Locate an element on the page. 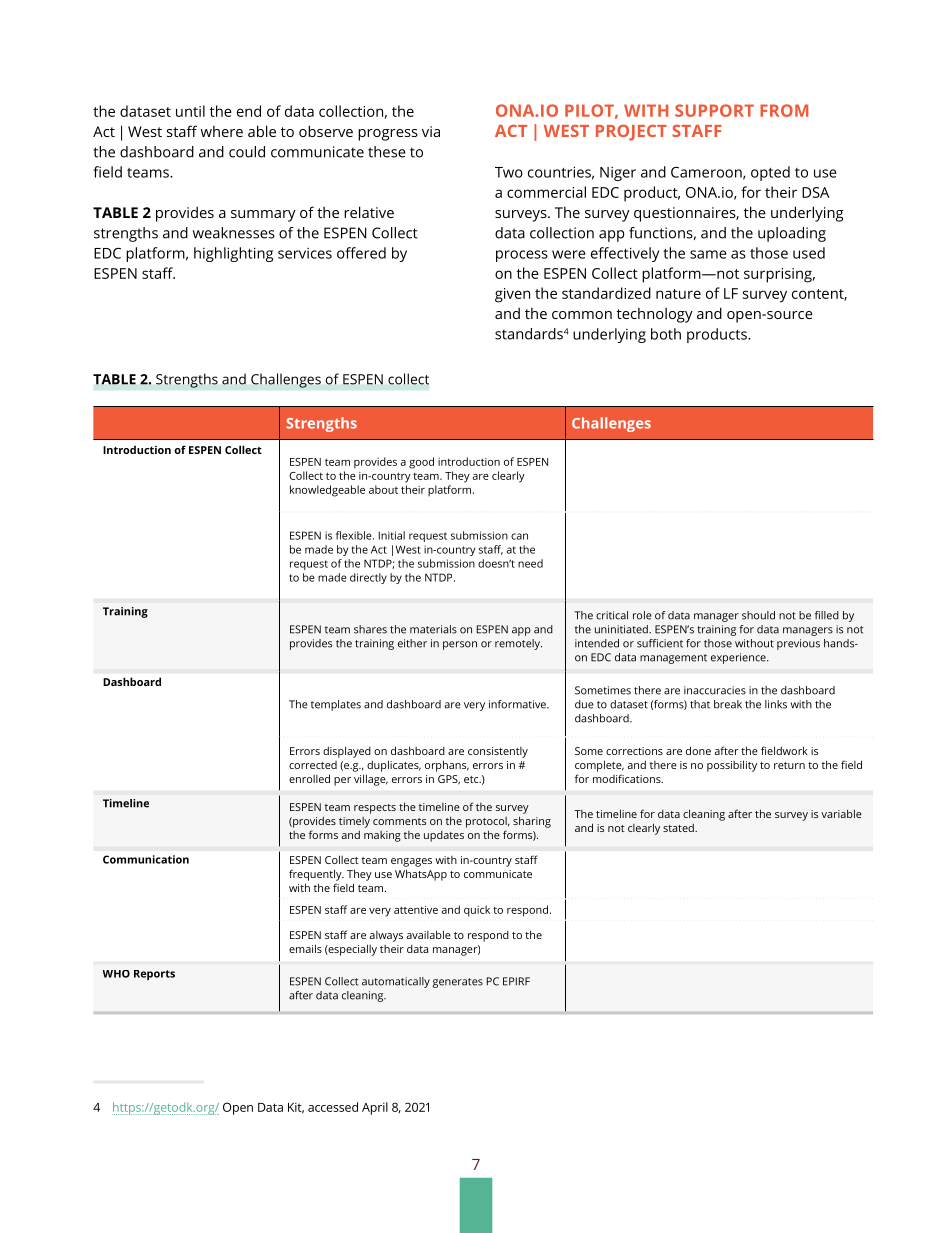 The image size is (952, 1233). accessed is located at coordinates (333, 1107).
